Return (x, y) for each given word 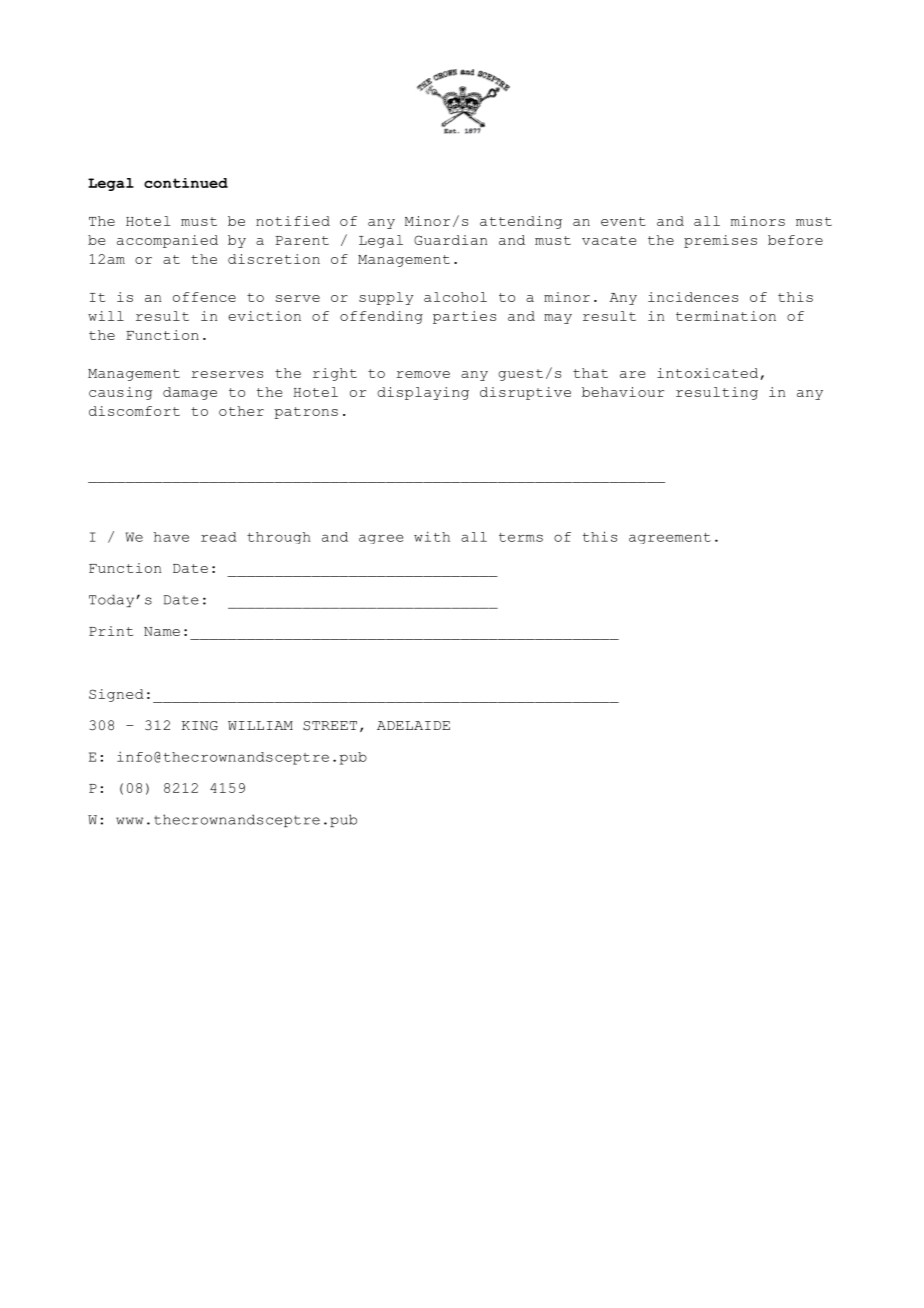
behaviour (623, 392)
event (623, 221)
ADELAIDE (413, 725)
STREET (330, 726)
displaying (423, 393)
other (241, 411)
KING (200, 726)
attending (521, 222)
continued (186, 183)
